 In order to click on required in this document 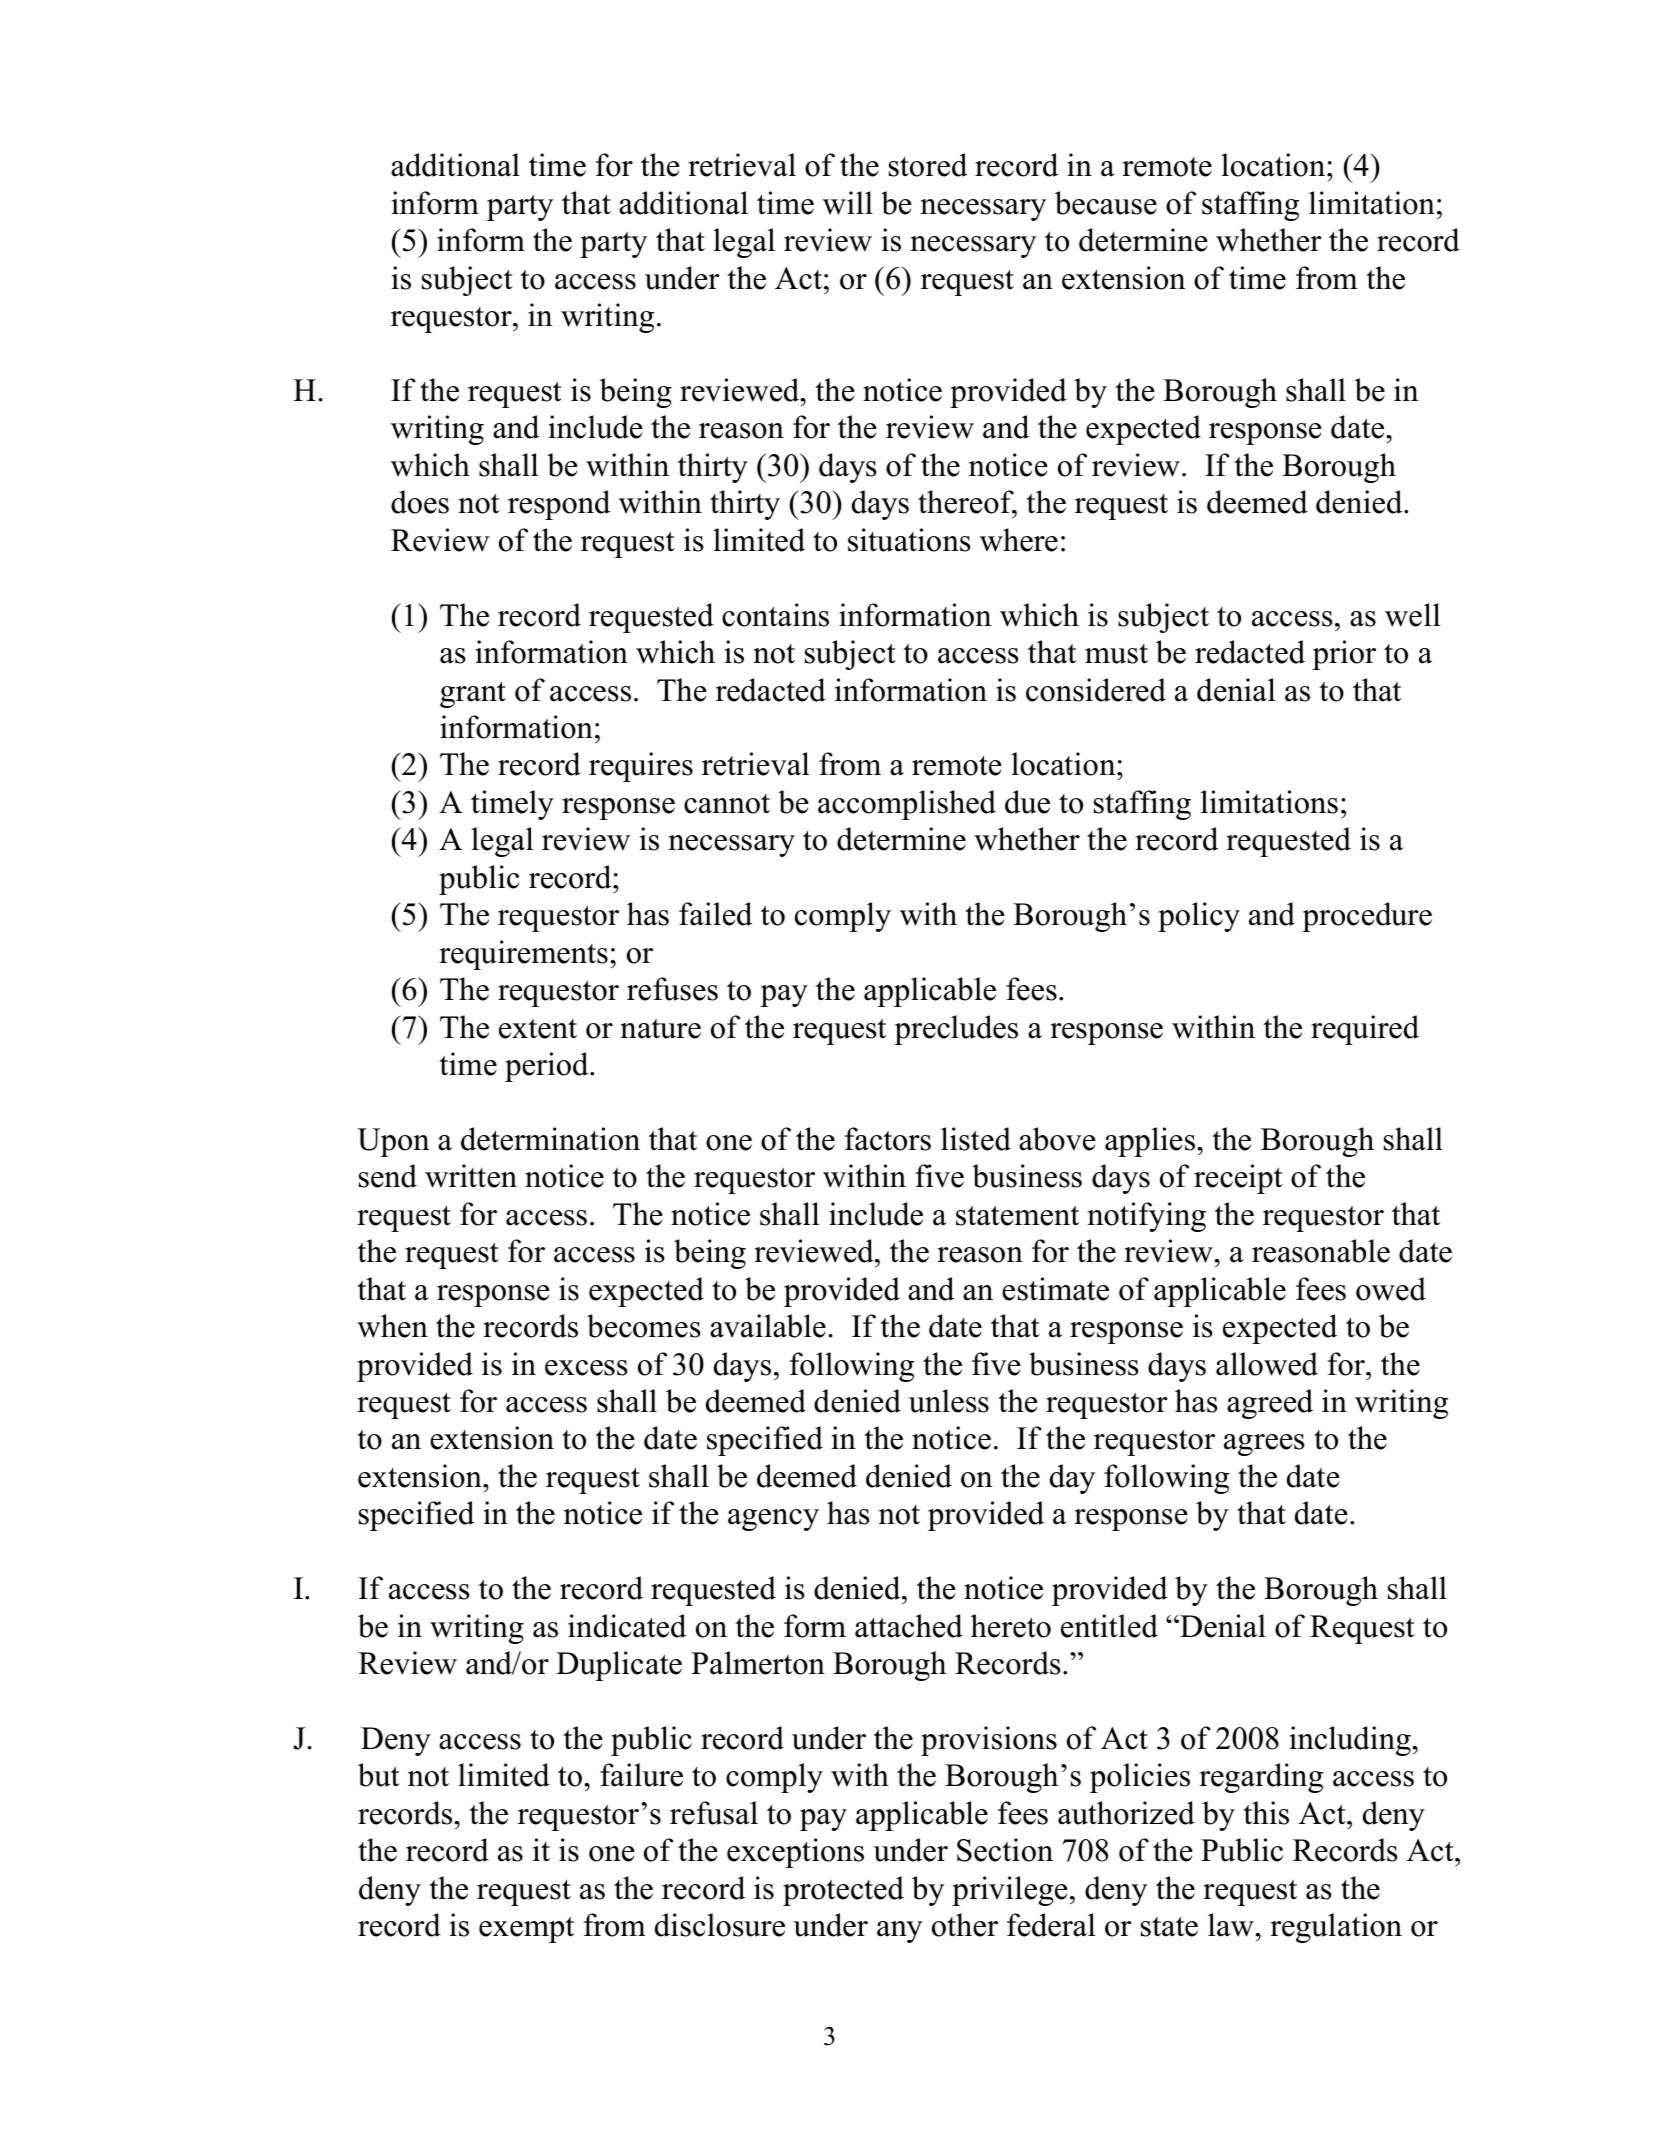, I will do `click(1365, 1030)`.
